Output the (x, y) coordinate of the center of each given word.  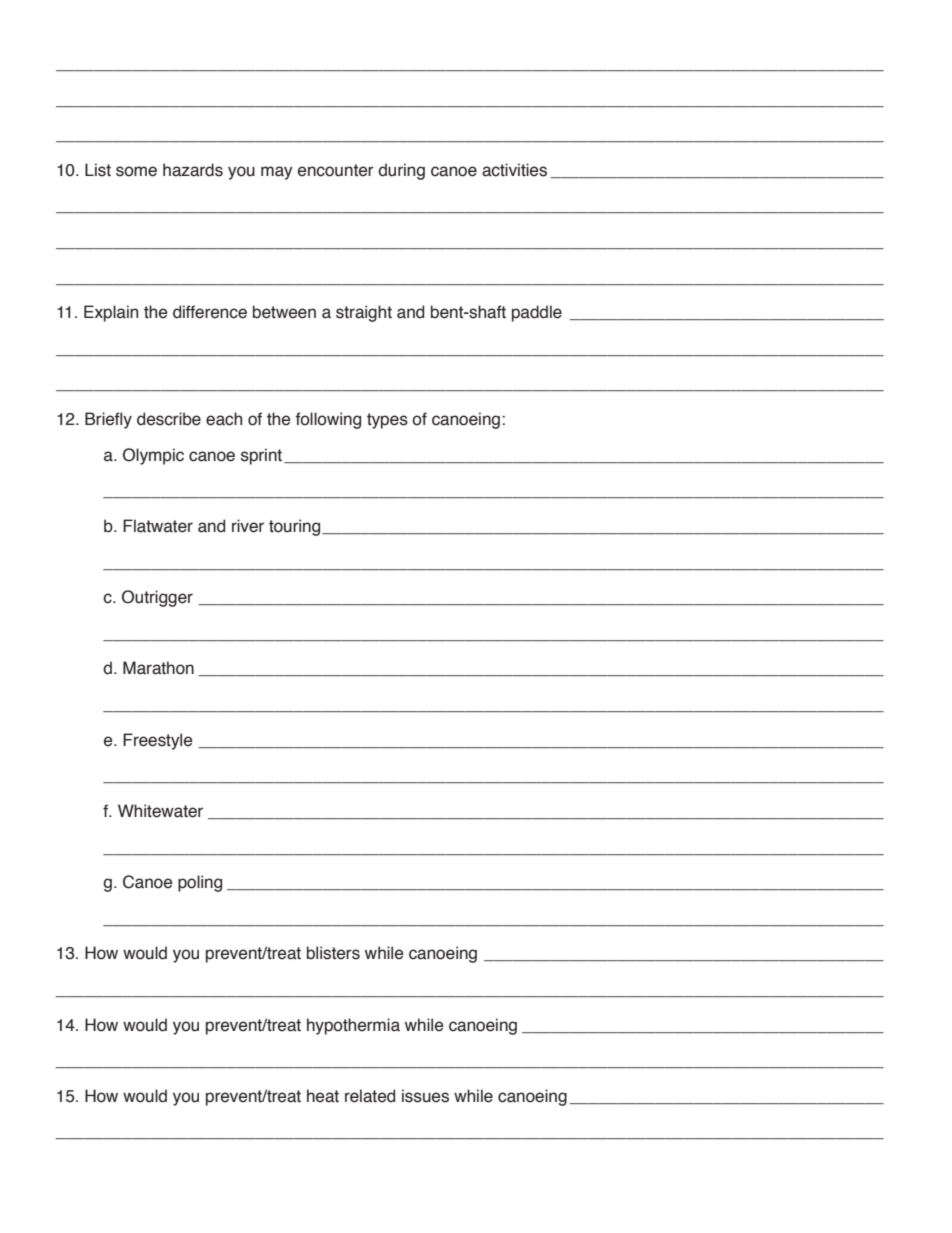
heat (323, 1096)
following (328, 420)
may (277, 173)
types (387, 421)
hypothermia (353, 1026)
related (370, 1096)
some (136, 171)
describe (169, 419)
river (248, 526)
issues (425, 1096)
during (401, 171)
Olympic (153, 456)
